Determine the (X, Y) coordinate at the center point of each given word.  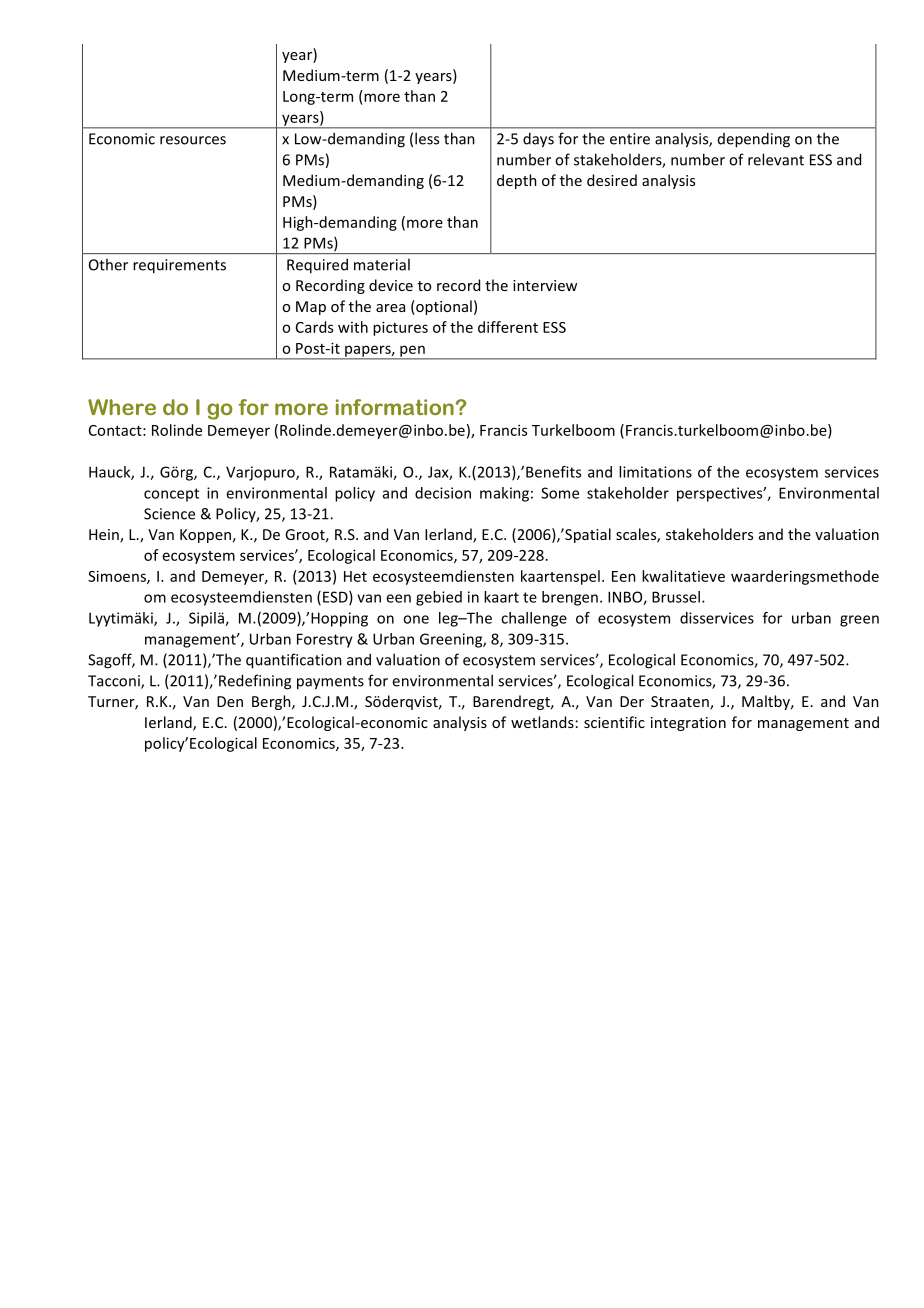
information (395, 407)
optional (443, 307)
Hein (105, 536)
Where (122, 407)
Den (230, 701)
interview (545, 285)
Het (355, 576)
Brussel (676, 597)
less (427, 138)
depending (754, 140)
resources (193, 140)
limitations (655, 472)
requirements (179, 266)
